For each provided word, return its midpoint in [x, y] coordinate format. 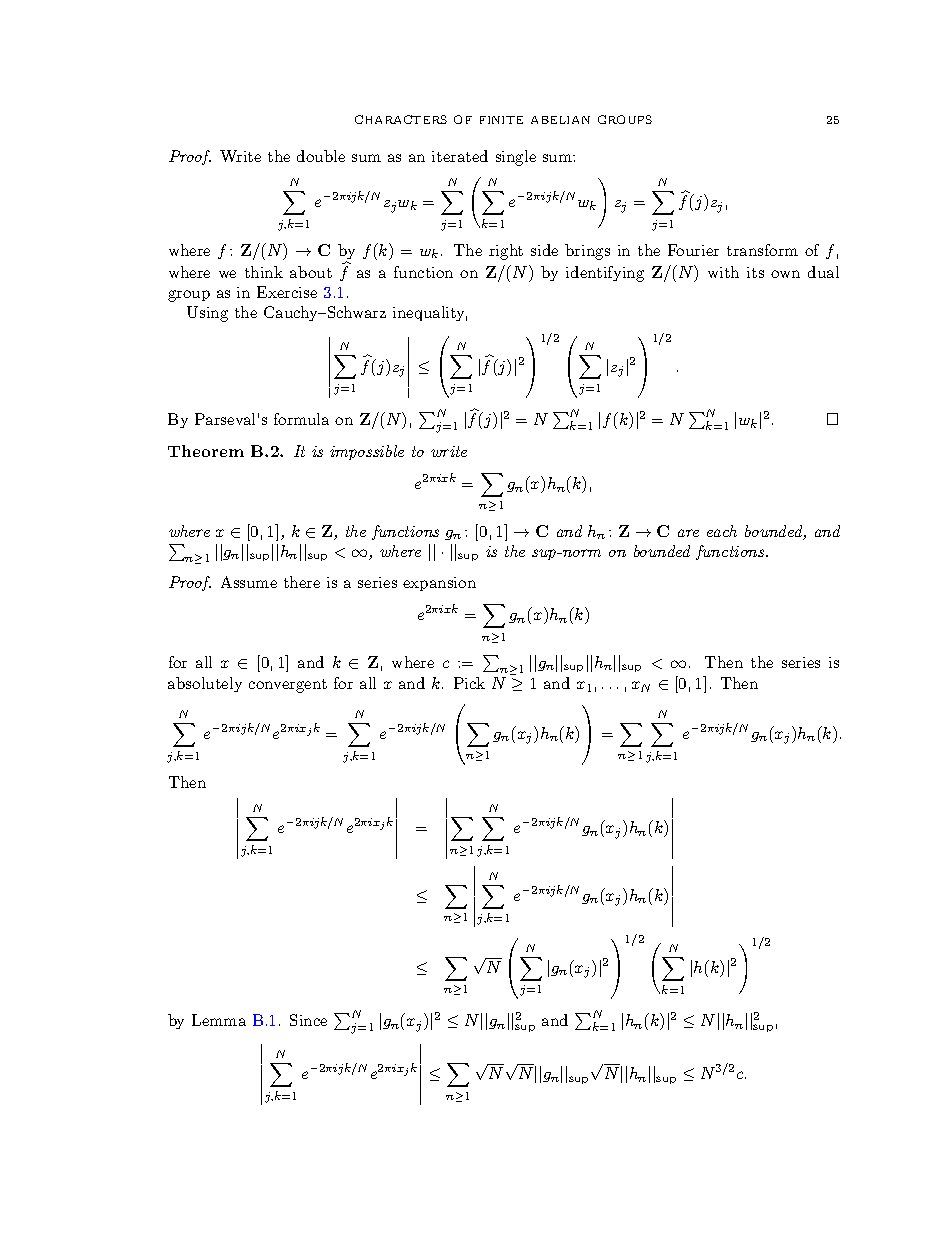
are [688, 533]
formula [301, 419]
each [722, 531]
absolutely [205, 684]
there [302, 582]
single [516, 158]
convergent [288, 686]
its [755, 272]
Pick [469, 683]
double [321, 156]
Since [308, 1020]
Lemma [219, 1020]
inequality [430, 313]
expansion [439, 584]
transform [762, 250]
